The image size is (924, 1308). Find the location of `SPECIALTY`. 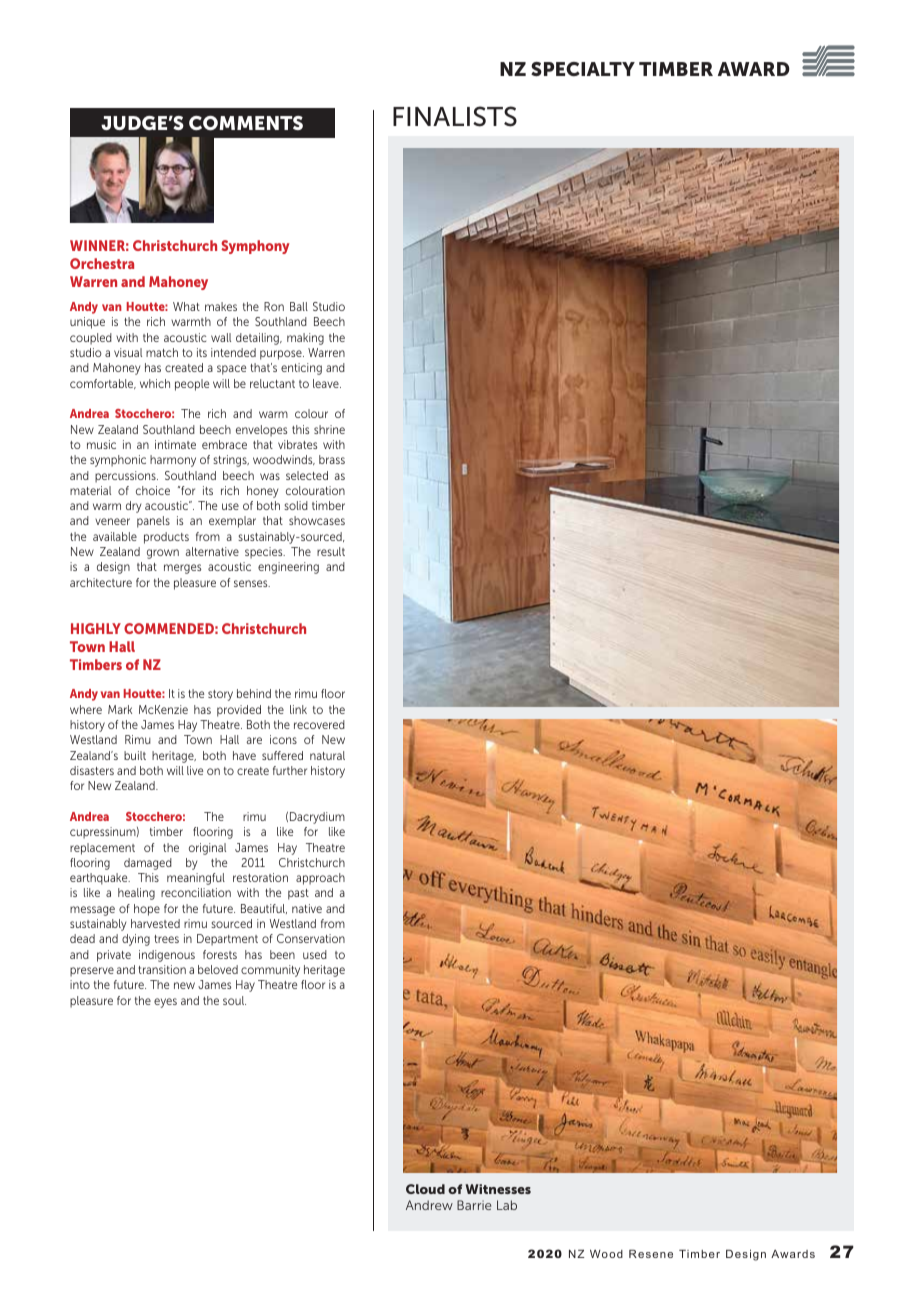

SPECIALTY is located at coordinates (583, 69).
